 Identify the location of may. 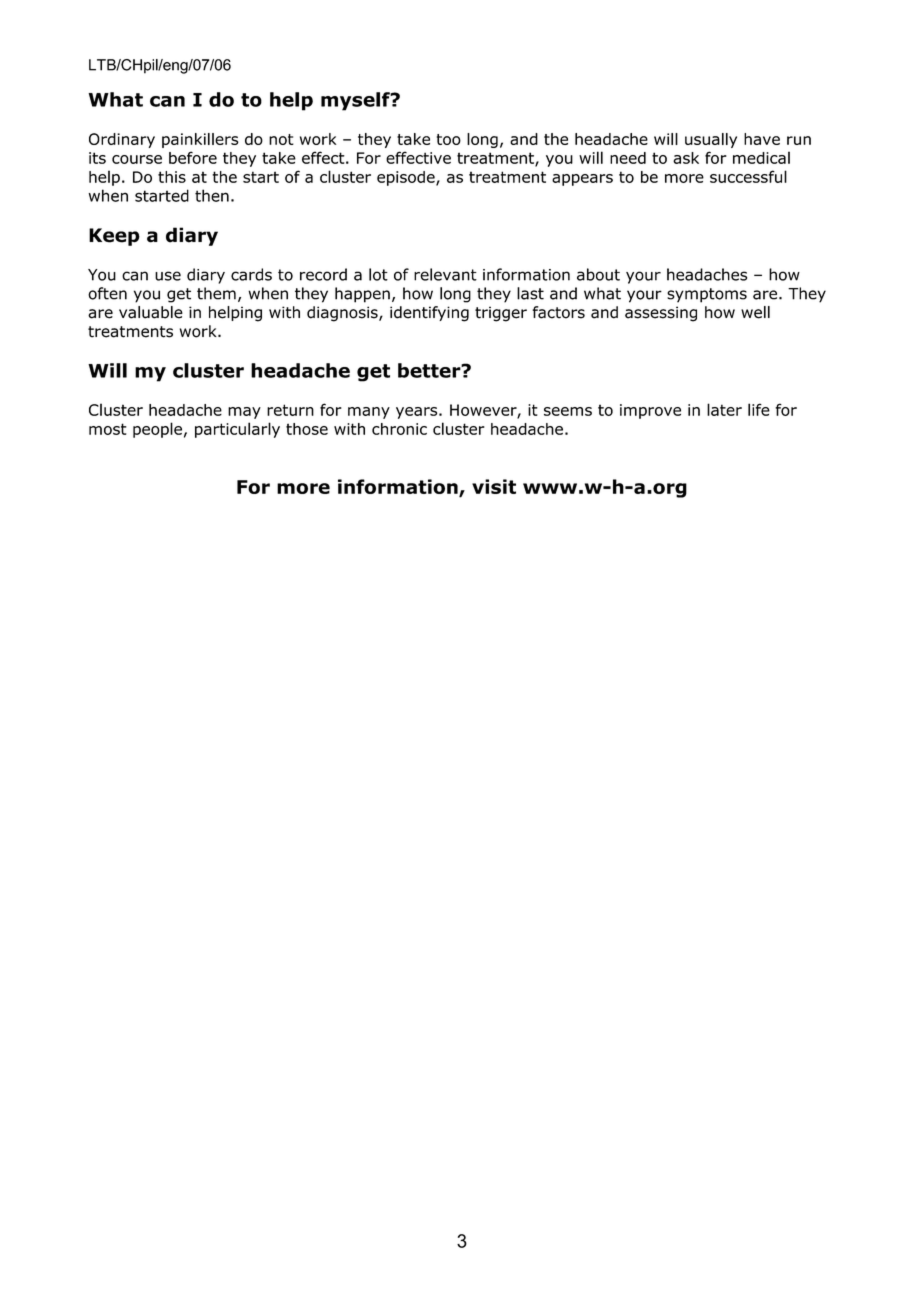
(244, 413).
